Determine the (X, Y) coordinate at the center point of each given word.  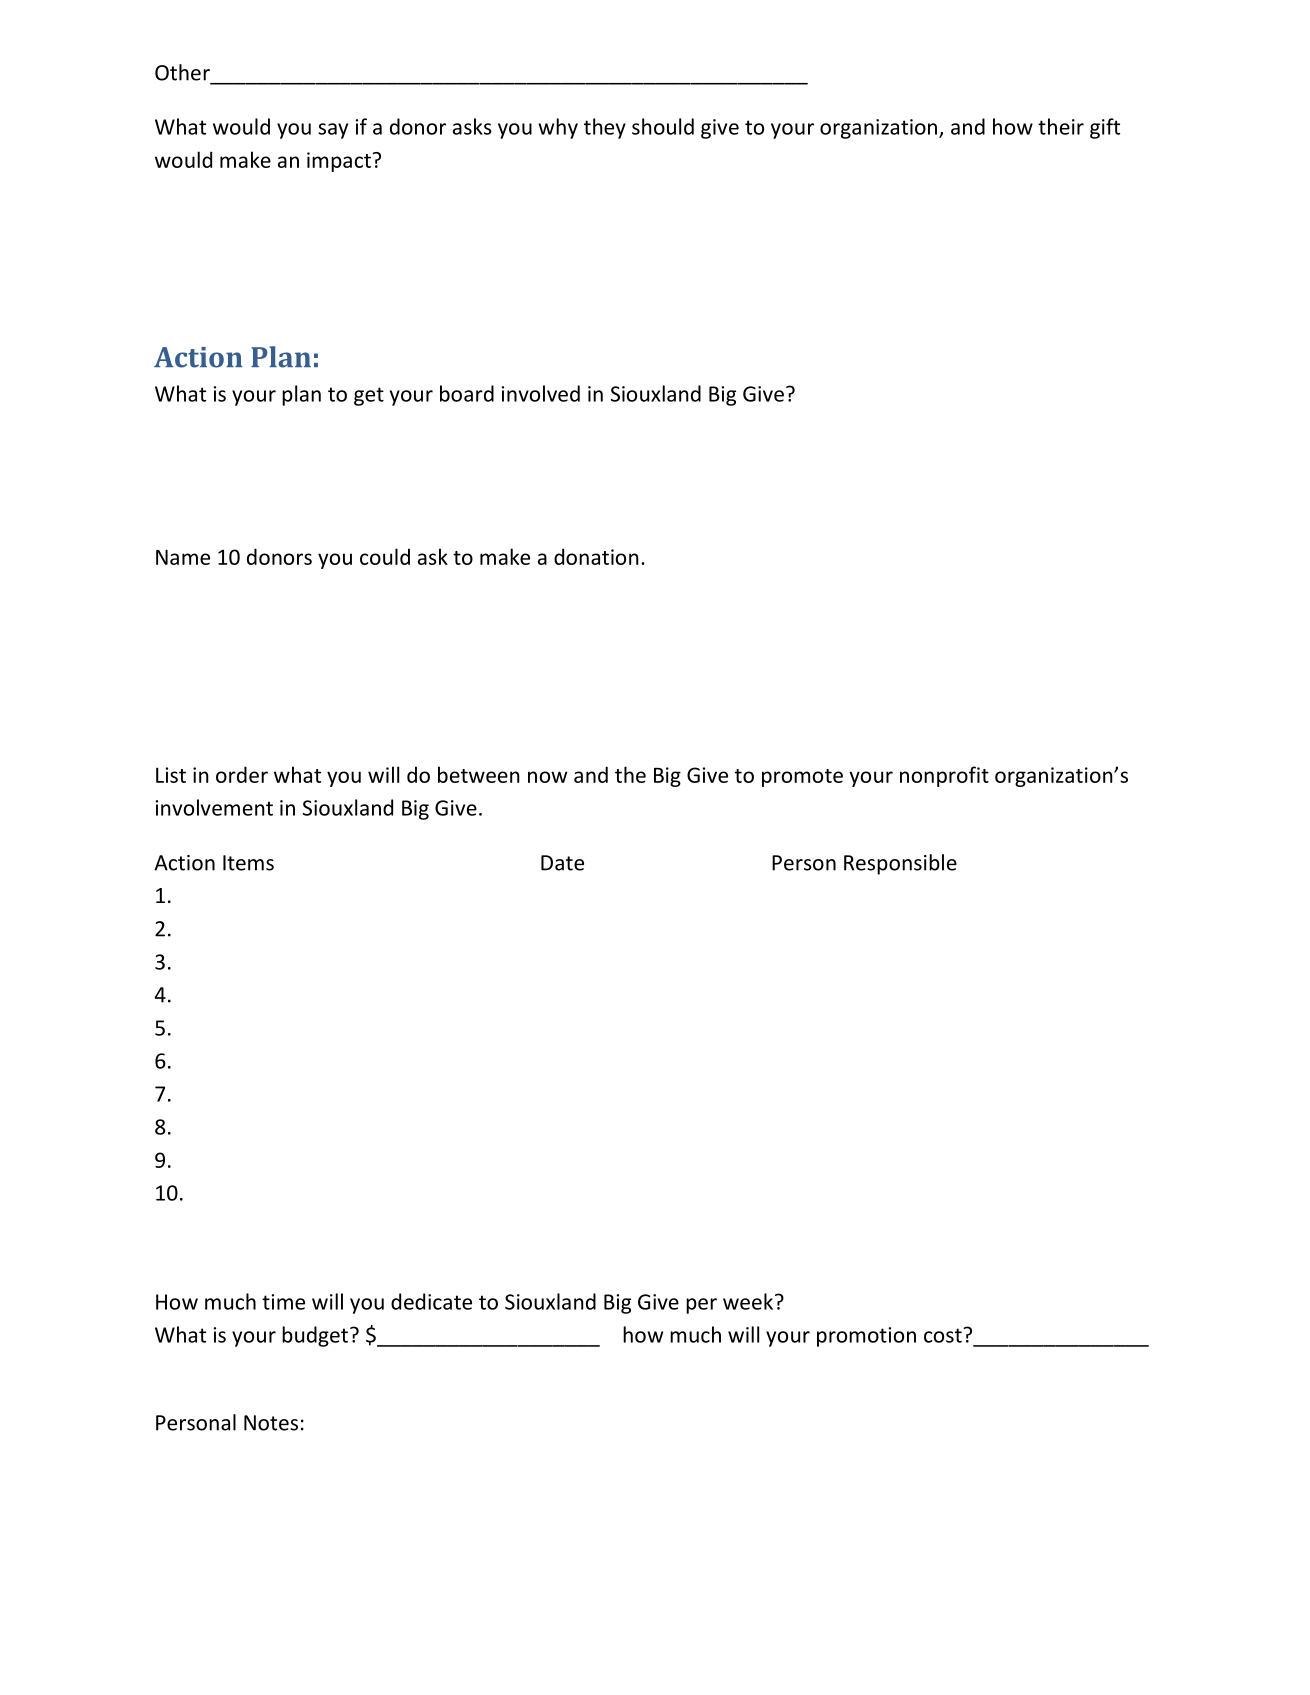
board (467, 393)
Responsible (900, 864)
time (283, 1302)
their (1061, 126)
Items (248, 863)
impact (340, 162)
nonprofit (944, 776)
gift (1105, 128)
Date (562, 863)
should (663, 126)
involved (541, 393)
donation (596, 556)
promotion (866, 1337)
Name (183, 557)
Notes (271, 1423)
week (748, 1301)
